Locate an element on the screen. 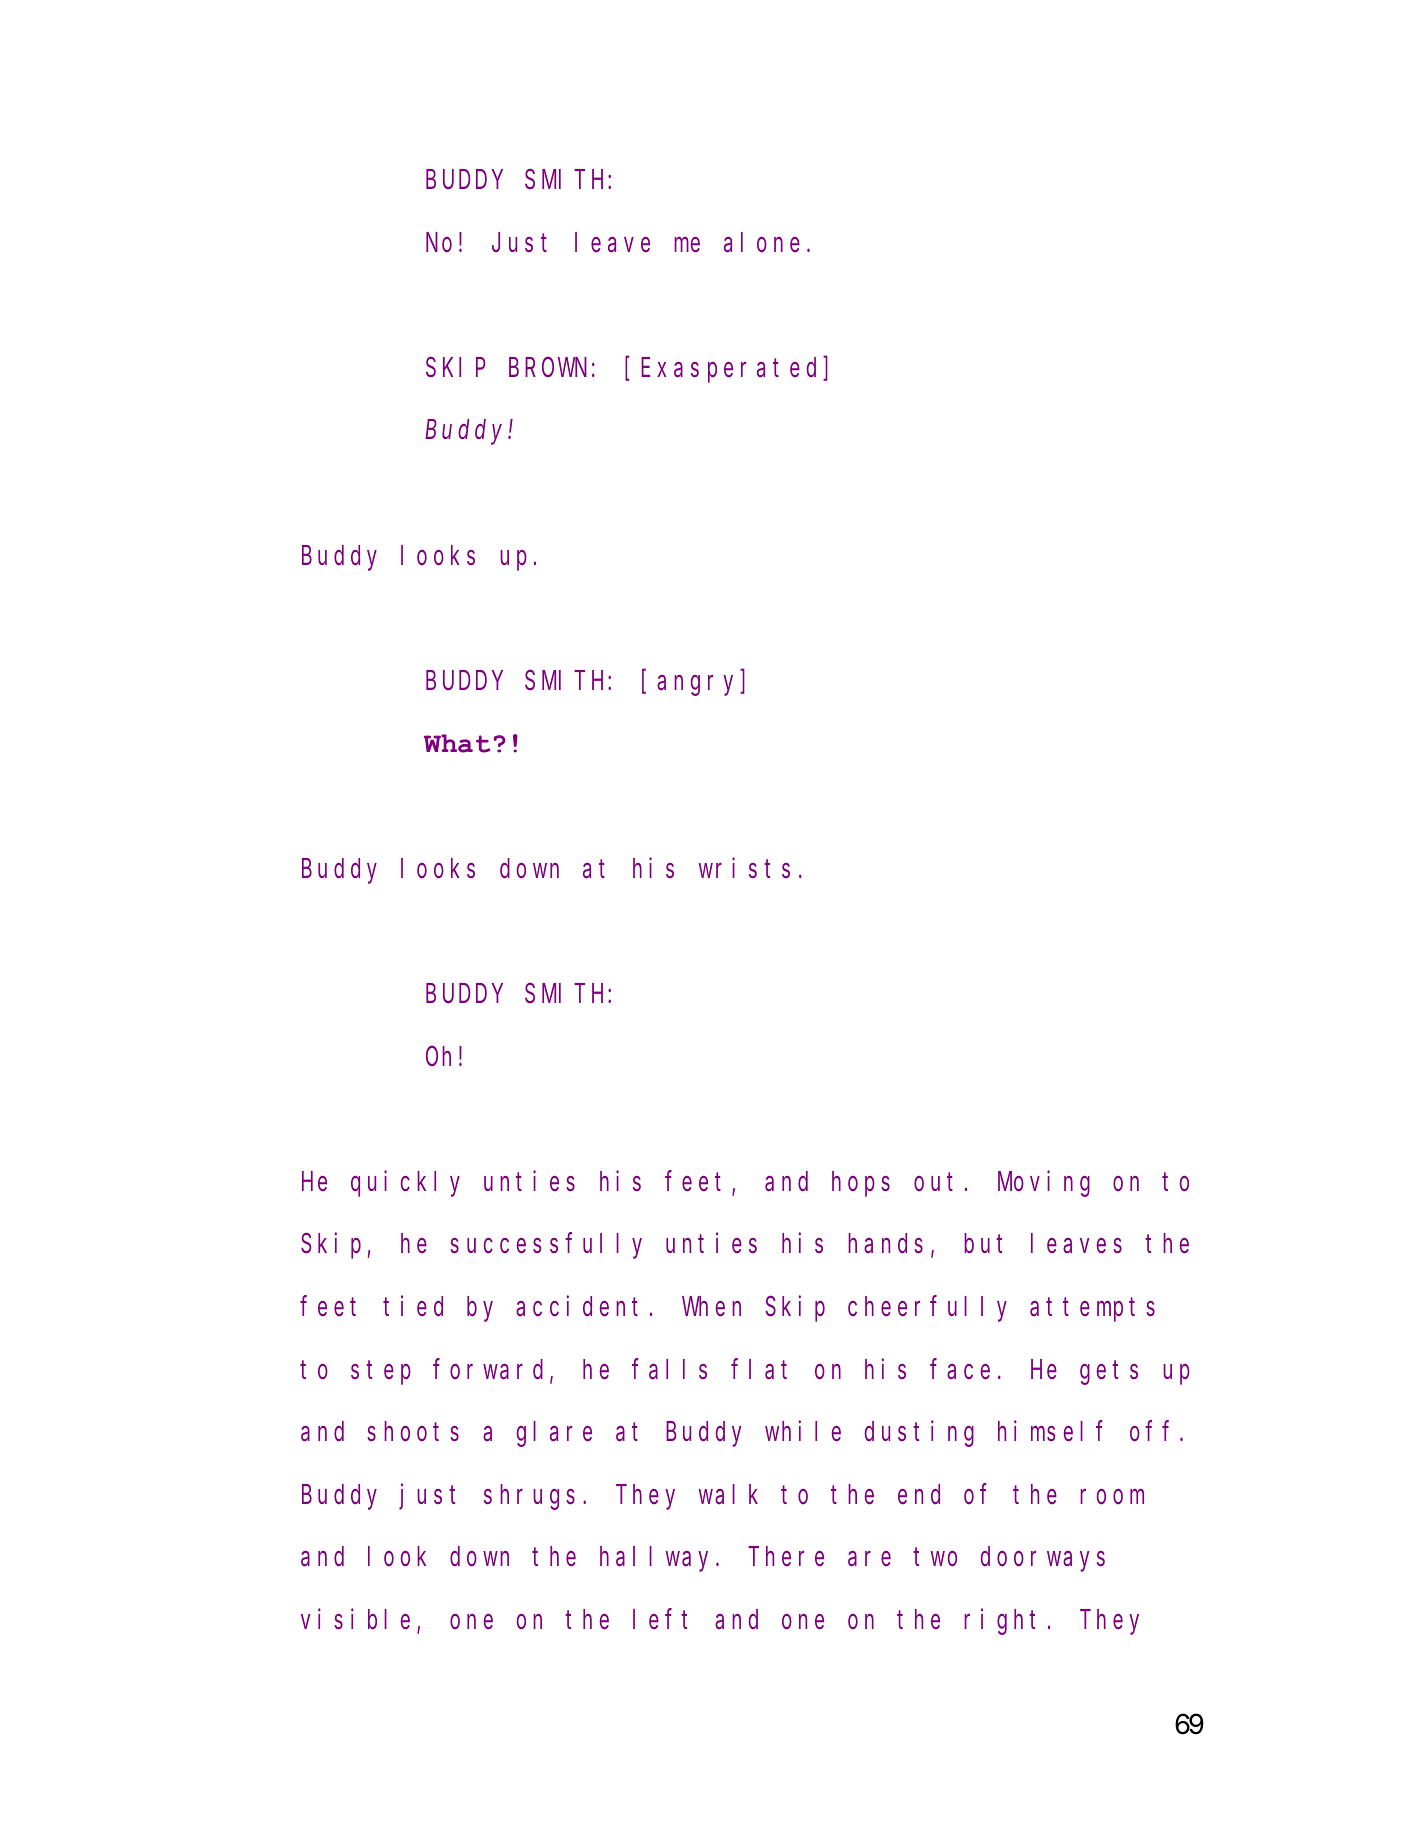  dusting is located at coordinates (919, 1434).
